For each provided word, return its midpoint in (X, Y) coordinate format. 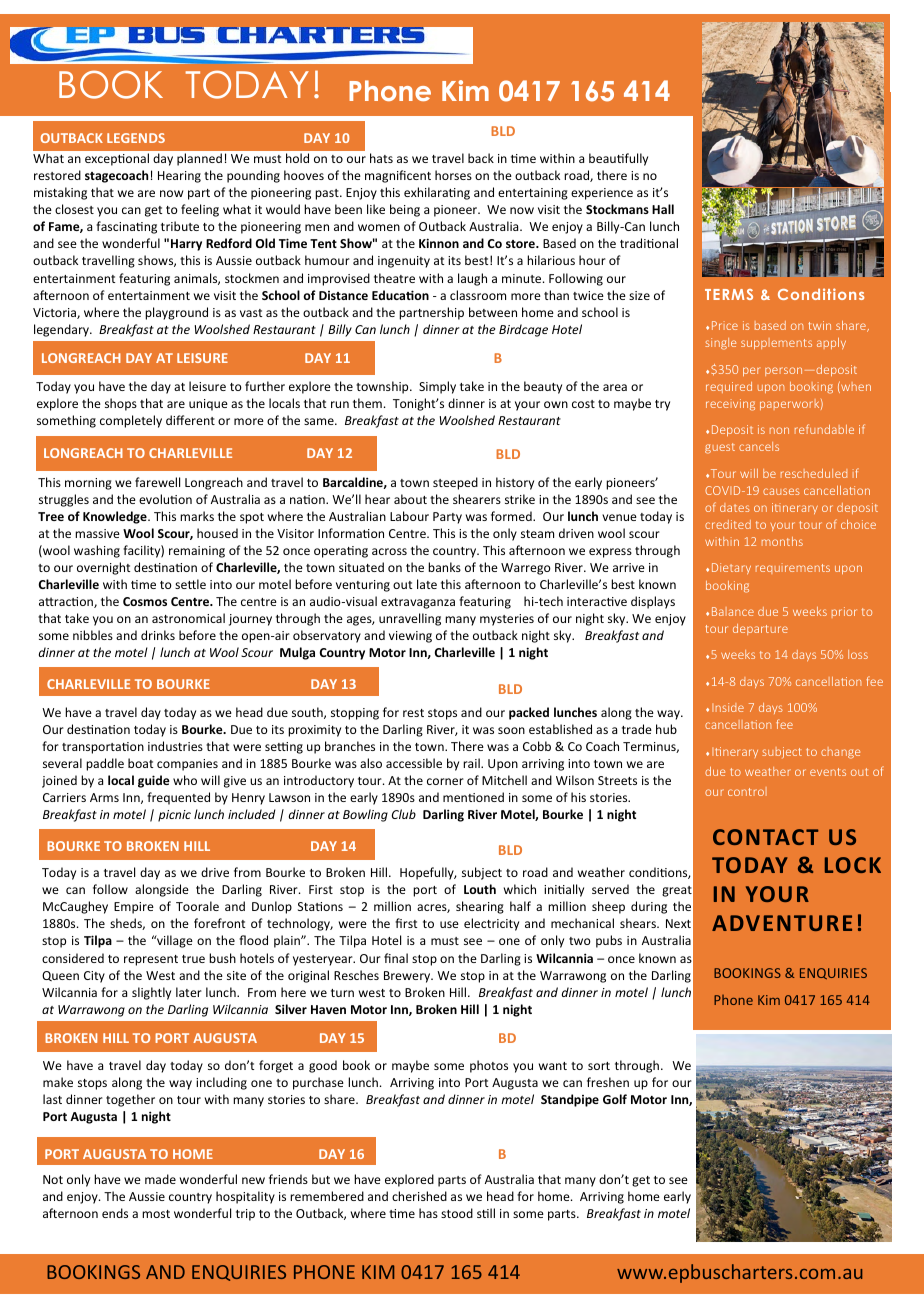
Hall (663, 209)
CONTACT (766, 837)
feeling (200, 210)
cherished (419, 1196)
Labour (409, 516)
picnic (174, 816)
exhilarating (437, 193)
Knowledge (116, 517)
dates (735, 507)
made (160, 1179)
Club (404, 814)
